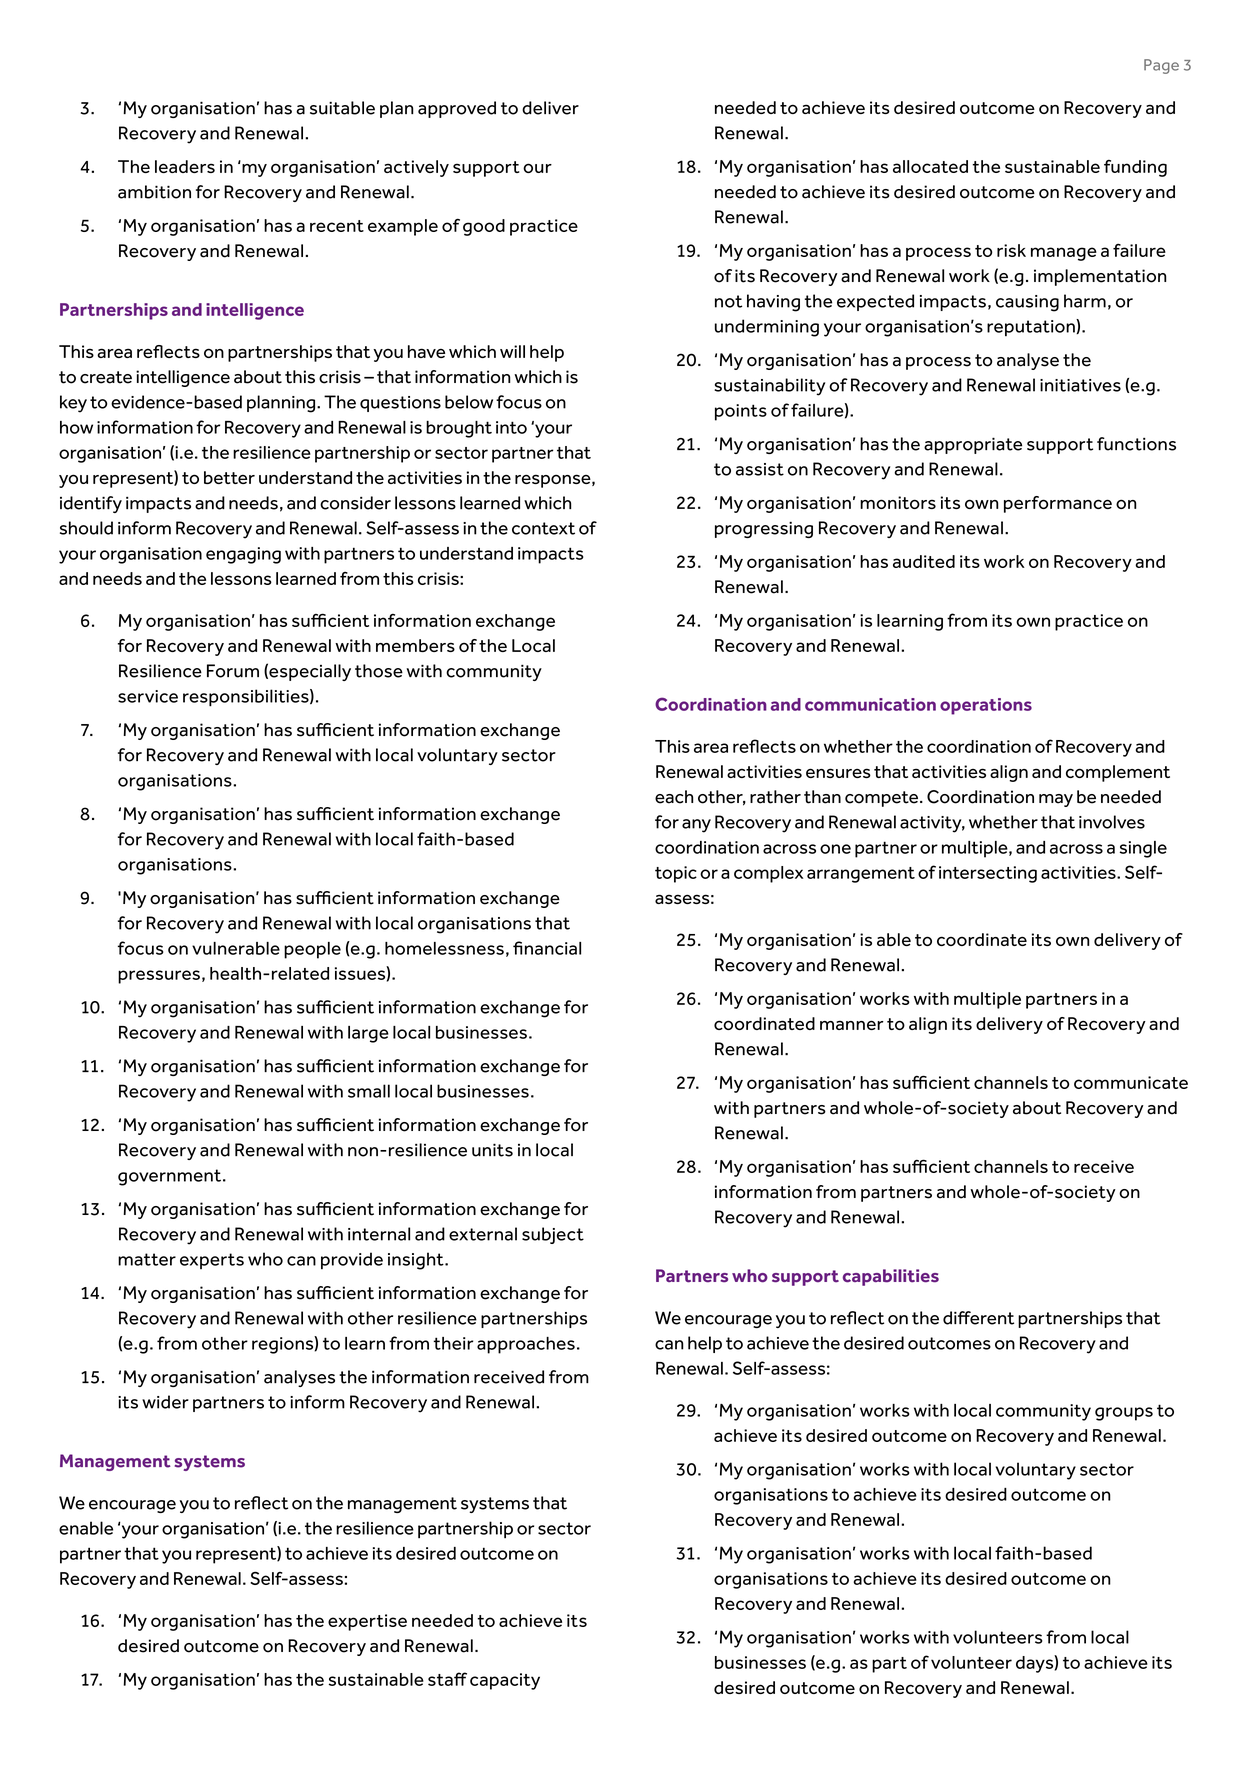 The height and width of the screenshot is (1769, 1251). What do you see at coordinates (930, 166) in the screenshot?
I see `allocated` at bounding box center [930, 166].
